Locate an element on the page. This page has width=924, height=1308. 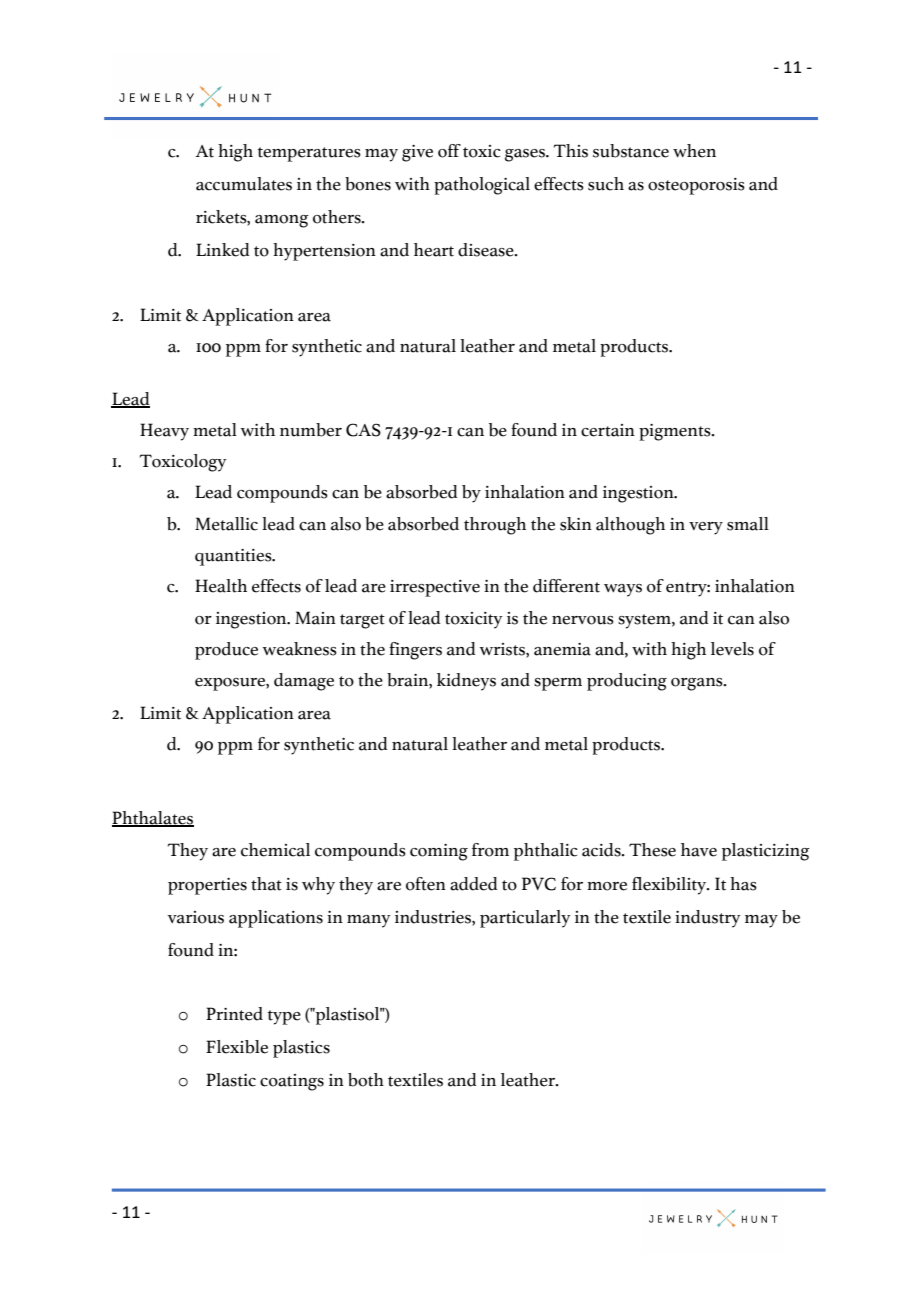
coming is located at coordinates (439, 852).
